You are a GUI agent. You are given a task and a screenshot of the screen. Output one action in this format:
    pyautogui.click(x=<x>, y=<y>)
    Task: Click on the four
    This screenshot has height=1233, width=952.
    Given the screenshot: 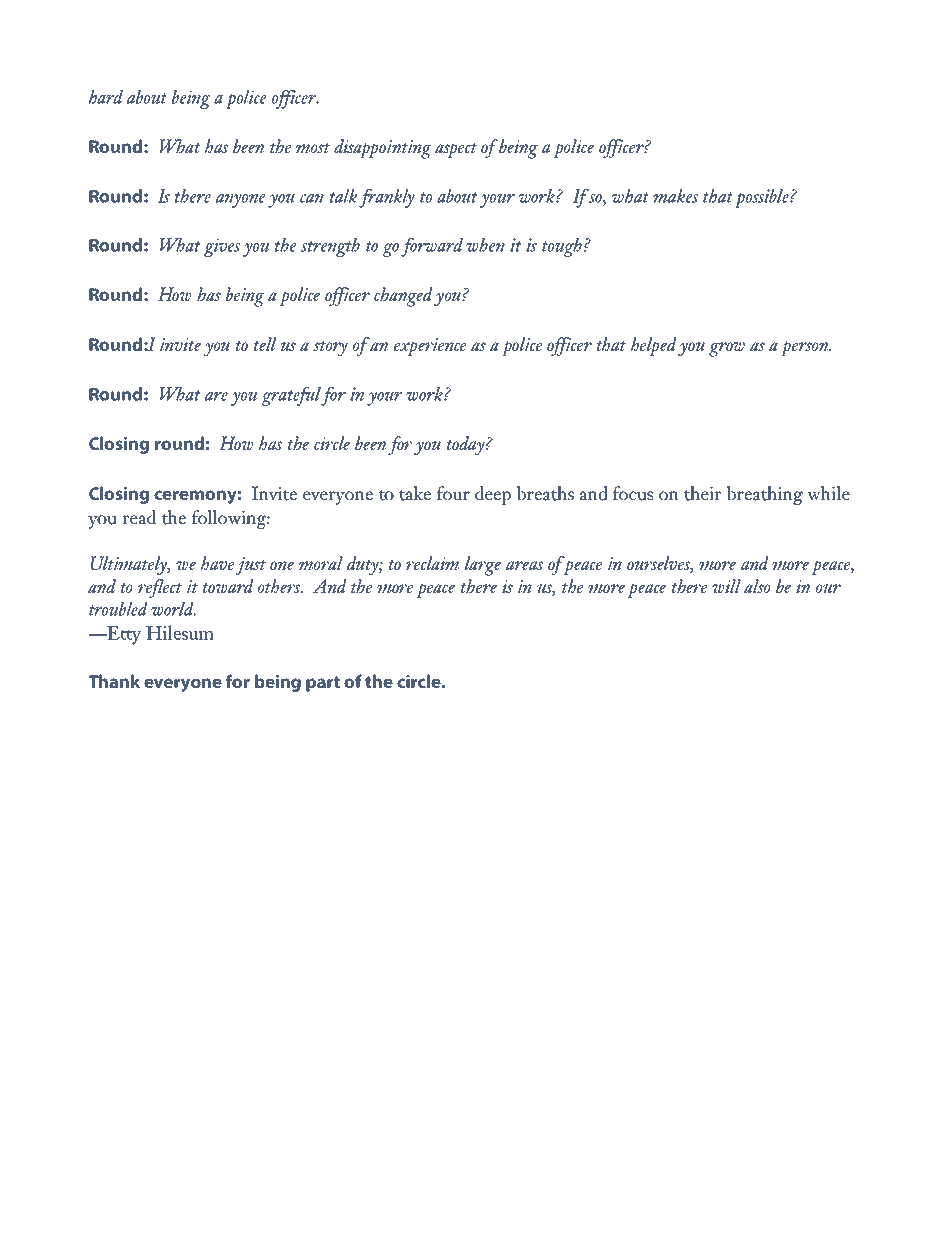 What is the action you would take?
    pyautogui.click(x=453, y=493)
